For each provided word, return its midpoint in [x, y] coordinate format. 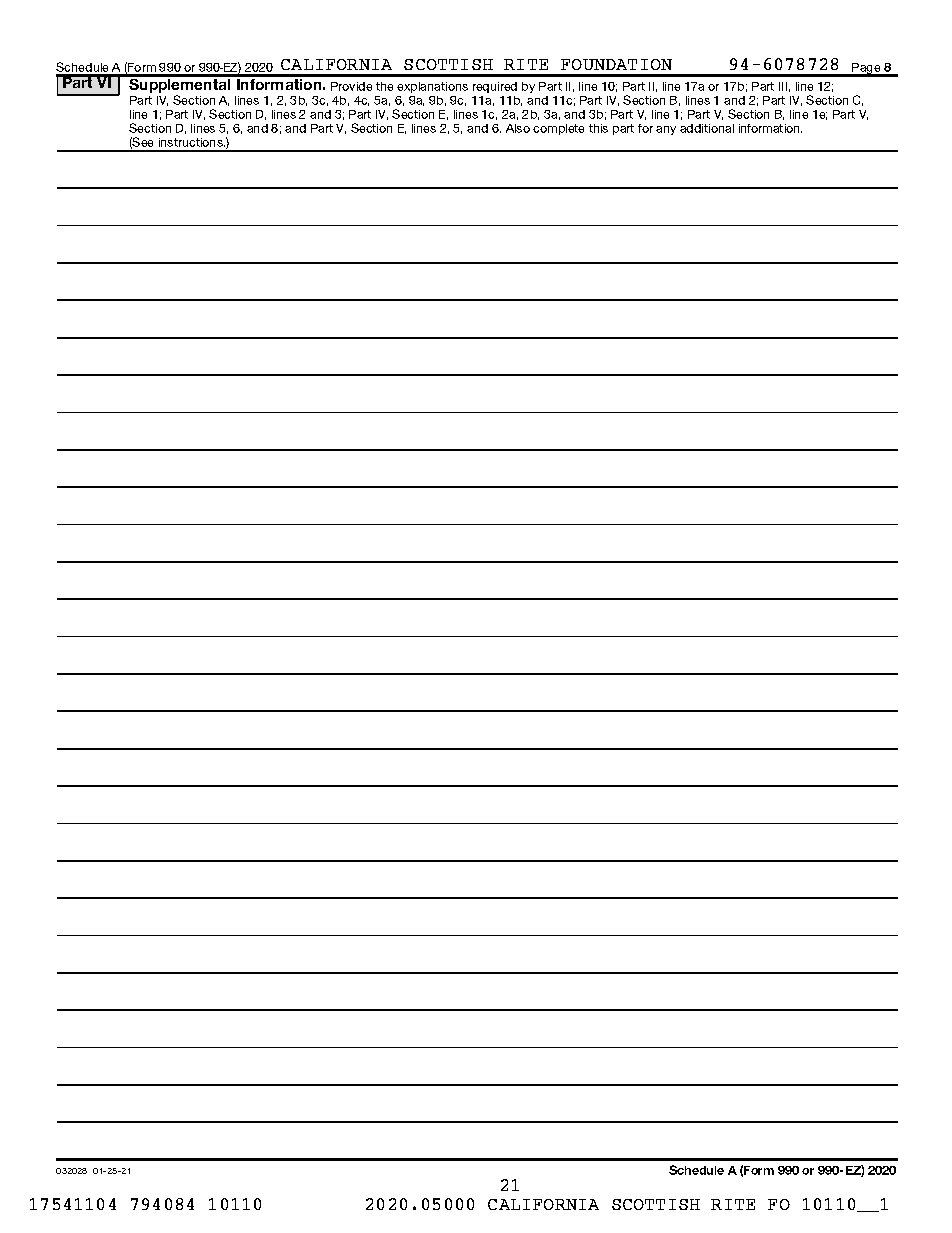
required [495, 87]
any [666, 130]
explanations [432, 87]
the [384, 86]
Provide [351, 86]
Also [518, 128]
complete [558, 129]
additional [707, 128]
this [598, 128]
